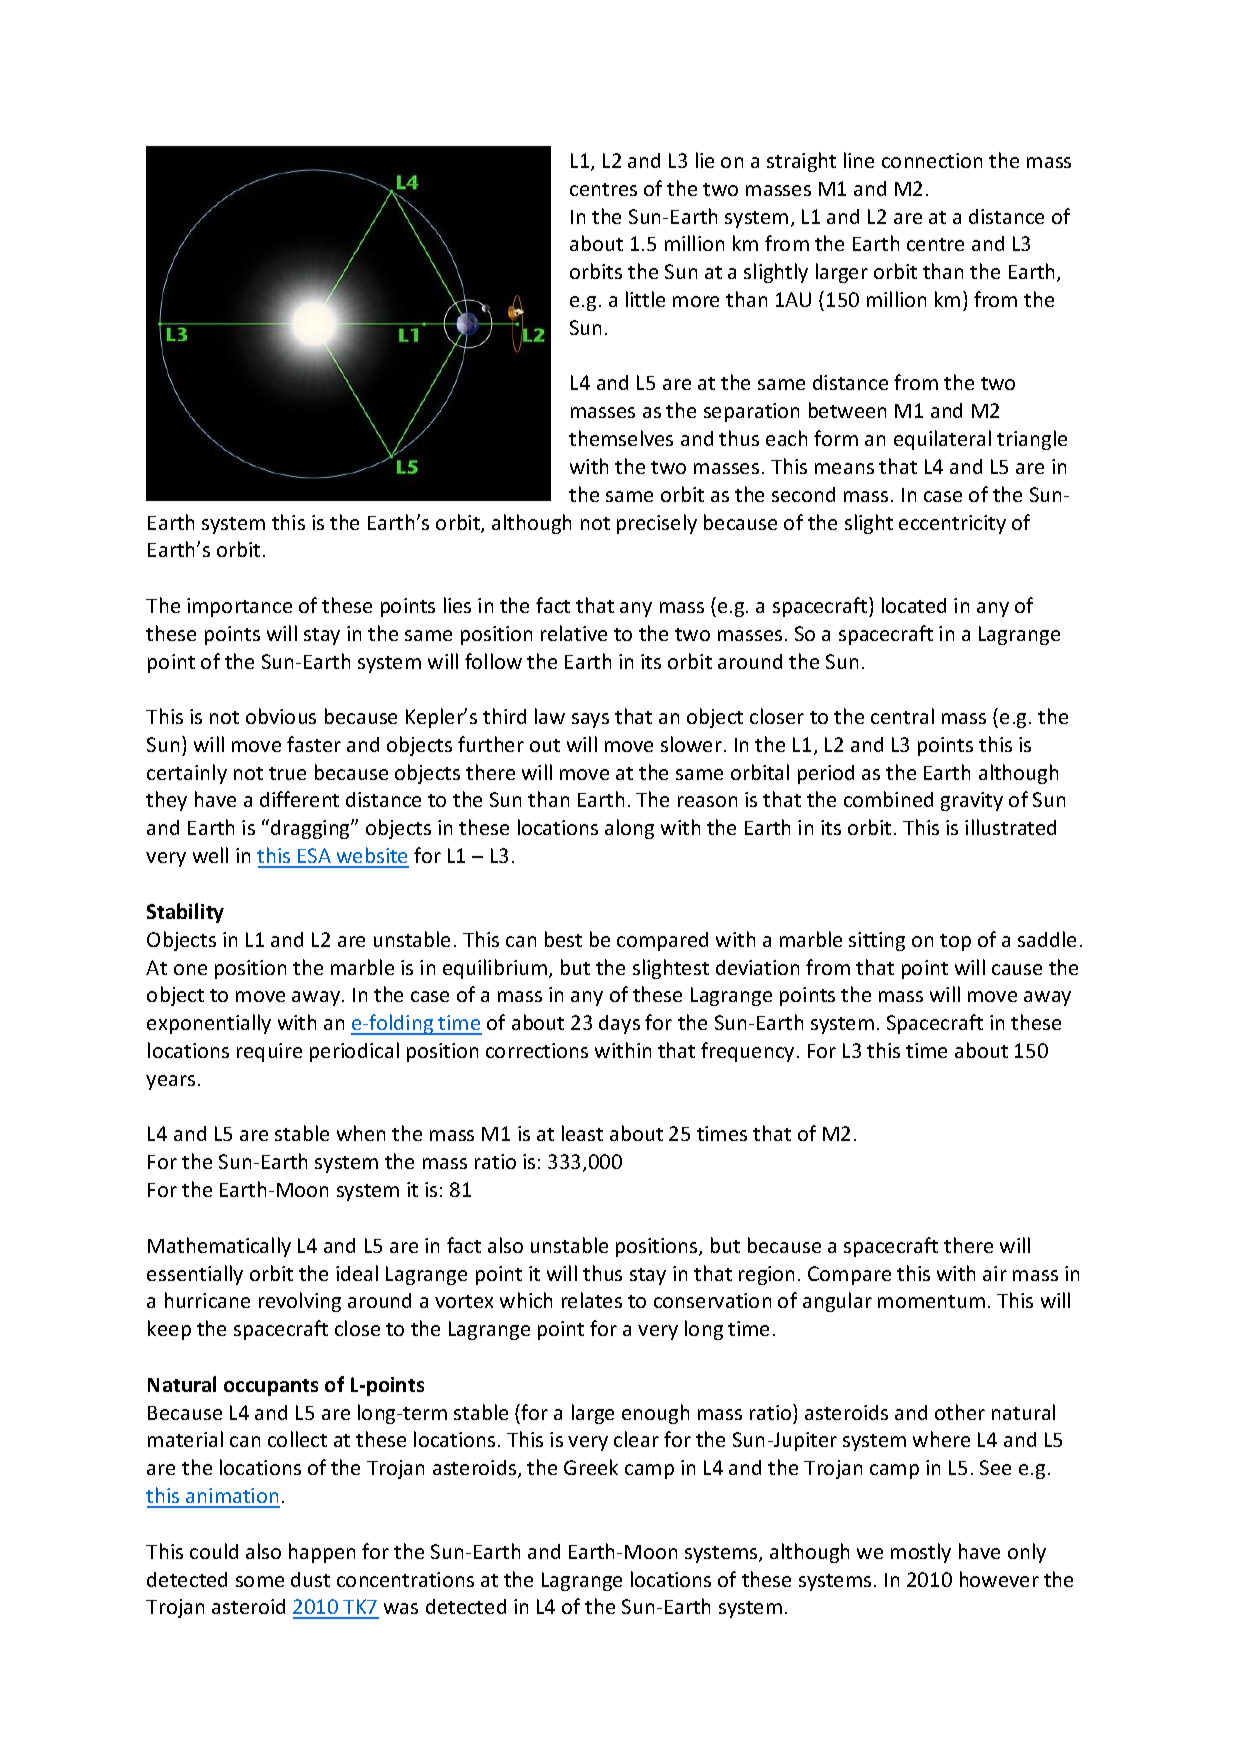 This document has height=1744, width=1233. What do you see at coordinates (591, 1467) in the document?
I see `Greek` at bounding box center [591, 1467].
